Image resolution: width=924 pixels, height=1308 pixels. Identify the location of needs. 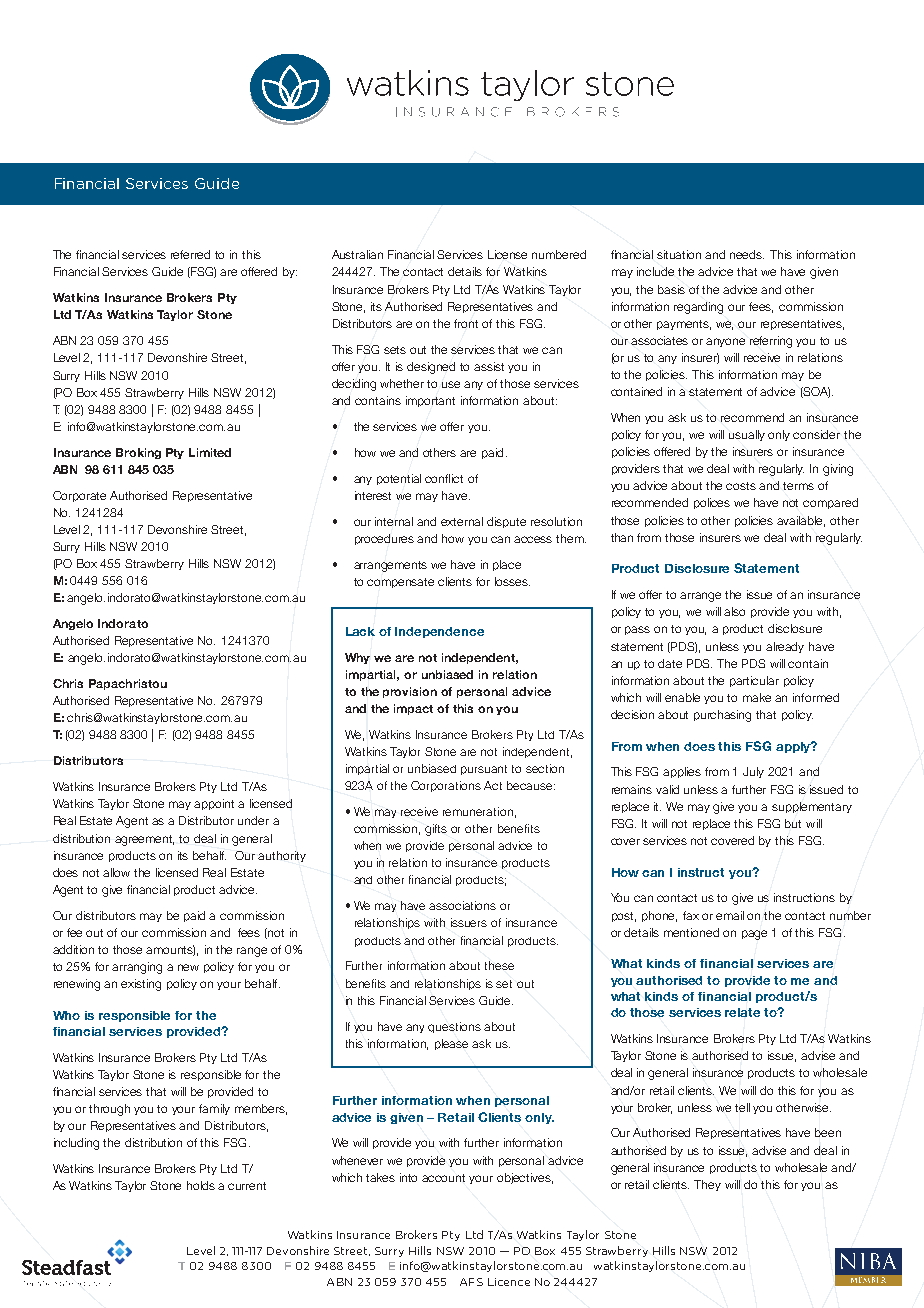
(747, 254).
